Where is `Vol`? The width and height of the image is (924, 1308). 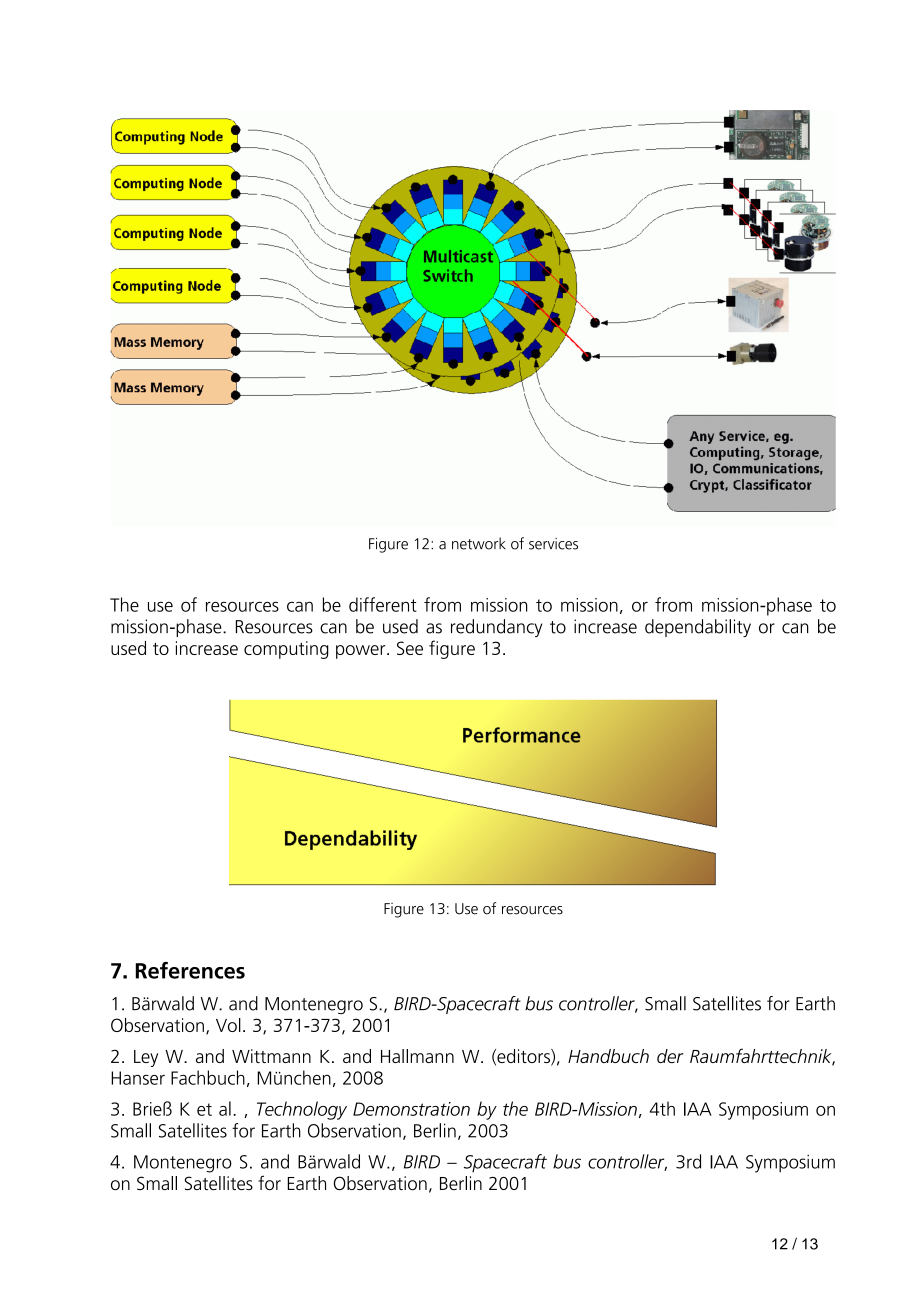 Vol is located at coordinates (228, 1025).
